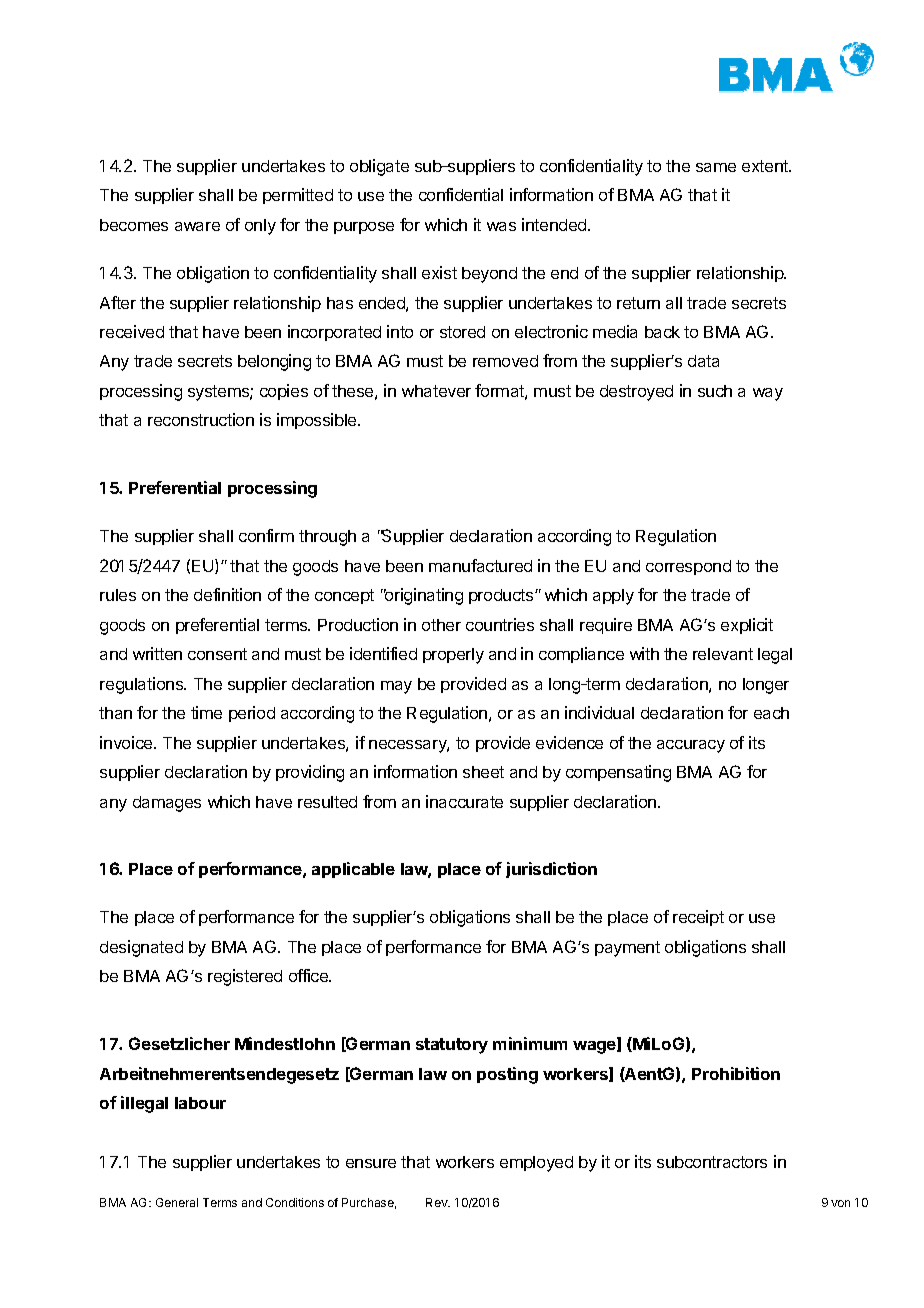  Describe the element at coordinates (141, 948) in the screenshot. I see `designated` at that location.
